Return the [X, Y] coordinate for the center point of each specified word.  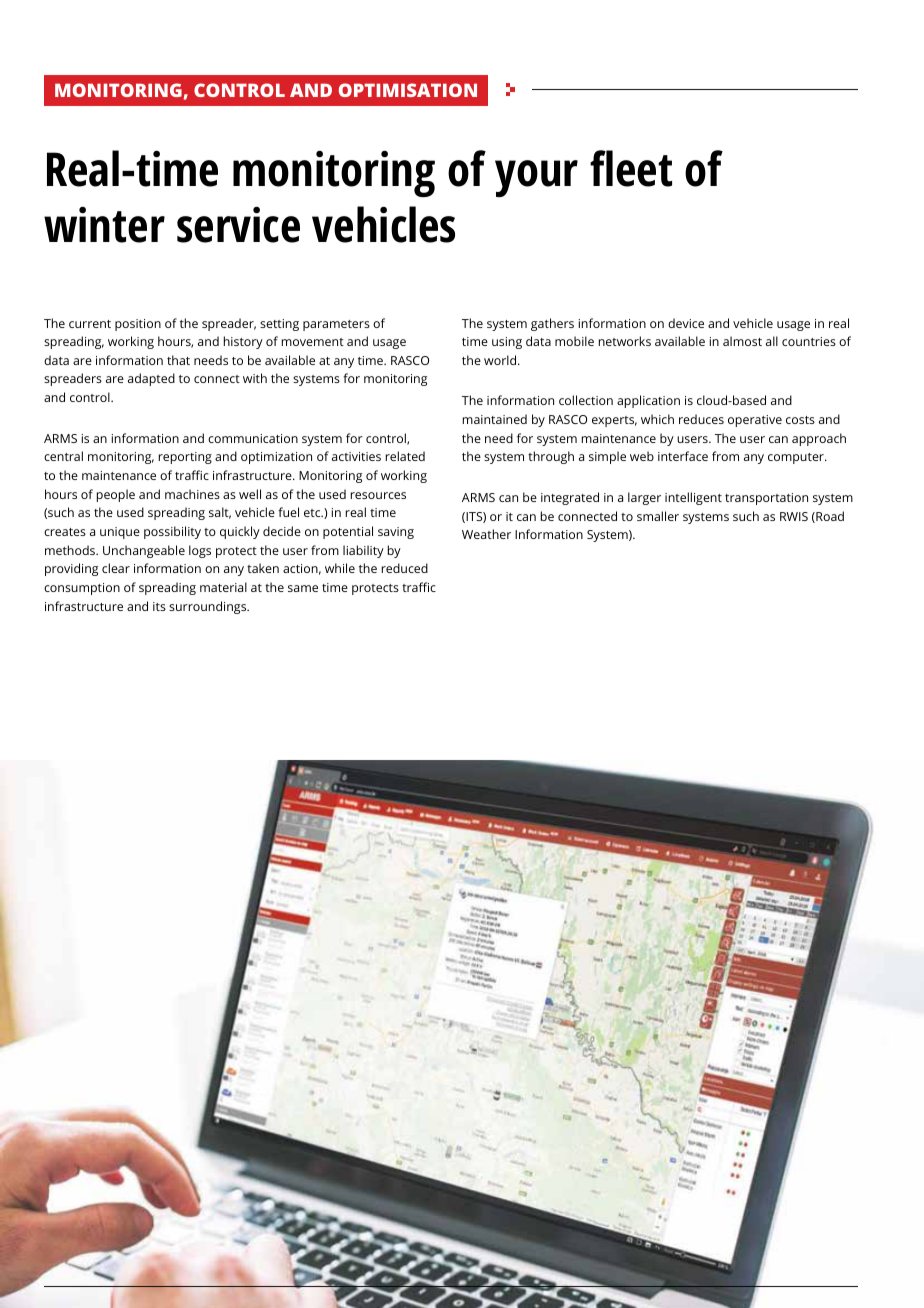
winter [104, 225]
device [686, 323]
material [223, 587]
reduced [405, 568]
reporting [185, 458]
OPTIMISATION [408, 90]
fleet [631, 168]
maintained [495, 419]
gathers [552, 324]
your [536, 178]
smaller [658, 516]
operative [755, 421]
